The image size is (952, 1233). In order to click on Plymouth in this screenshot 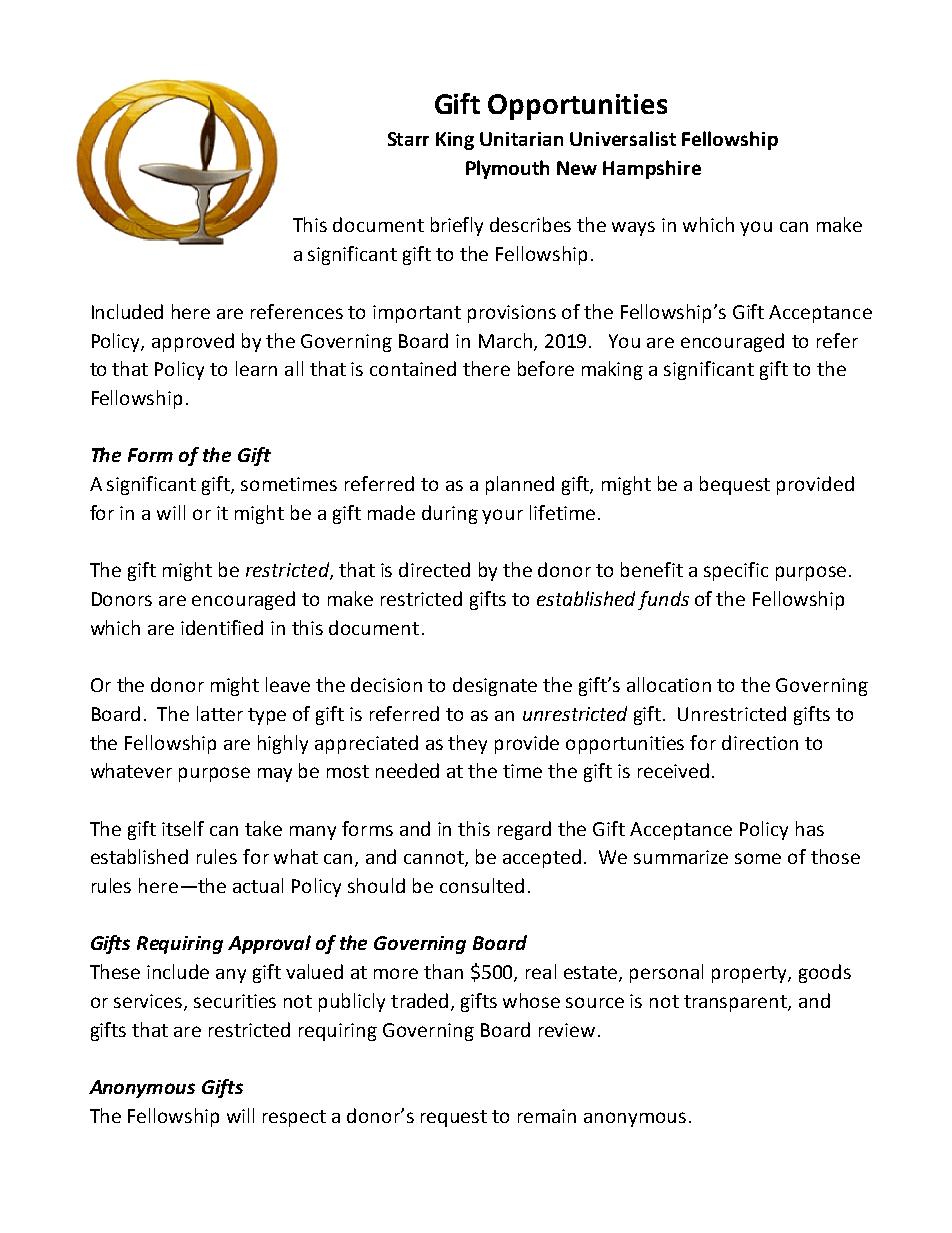, I will do `click(507, 169)`.
